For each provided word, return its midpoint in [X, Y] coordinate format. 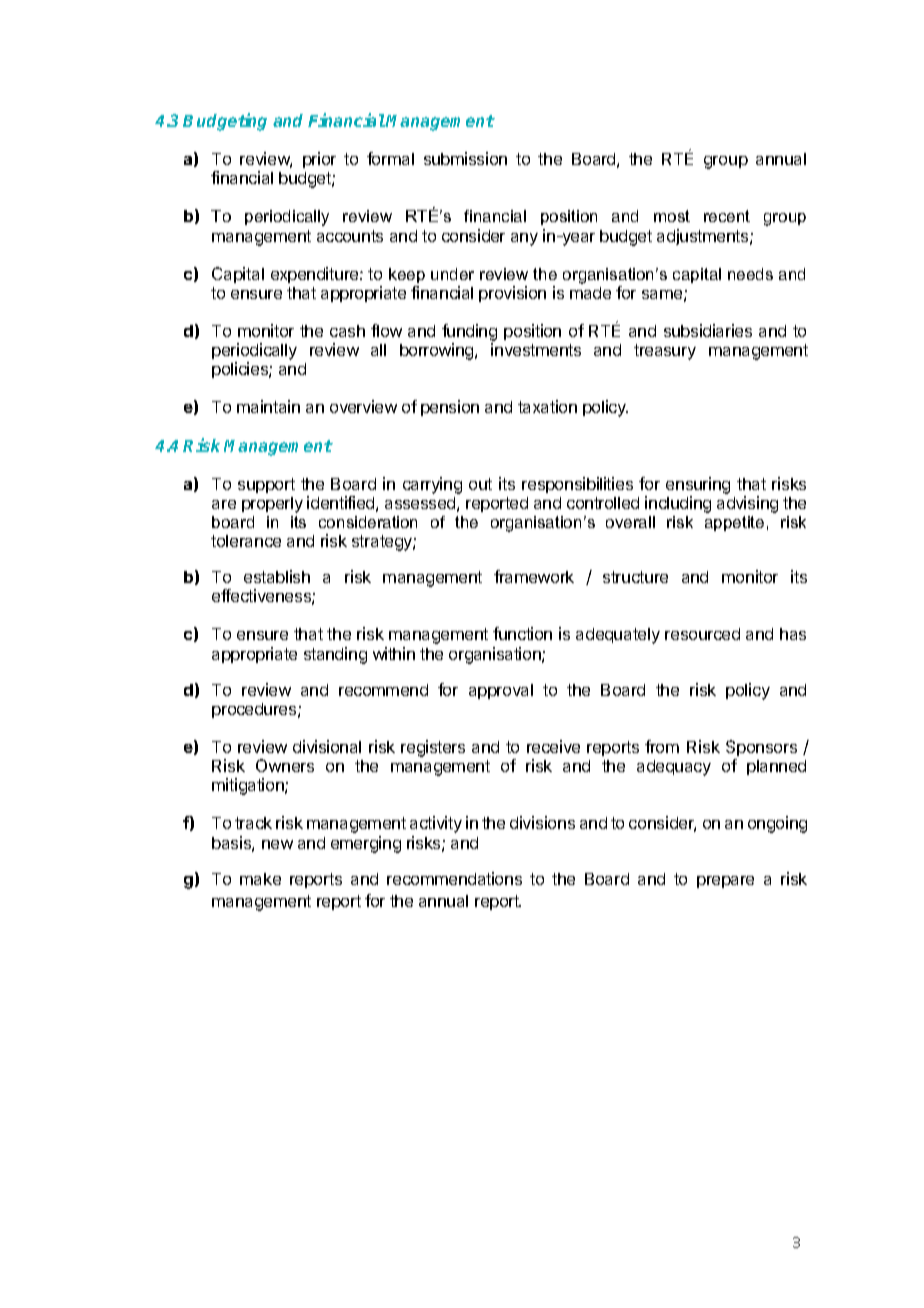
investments [536, 349]
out [480, 484]
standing [335, 655]
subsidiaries [708, 330]
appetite [734, 523]
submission [465, 158]
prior [319, 160]
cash [347, 331]
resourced [702, 634]
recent [727, 216]
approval [501, 691]
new [277, 844]
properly [272, 505]
